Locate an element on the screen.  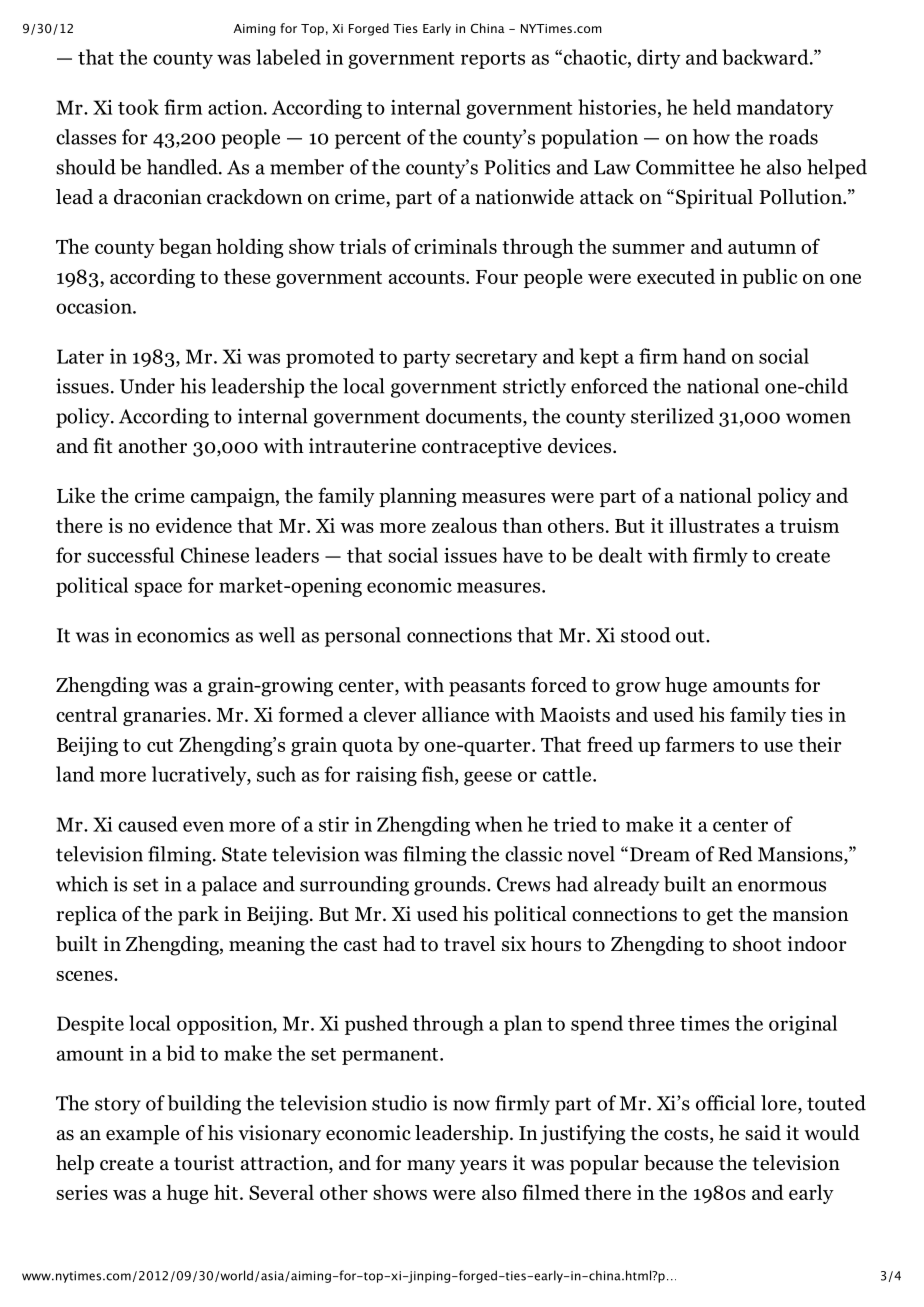
reports is located at coordinates (493, 60).
